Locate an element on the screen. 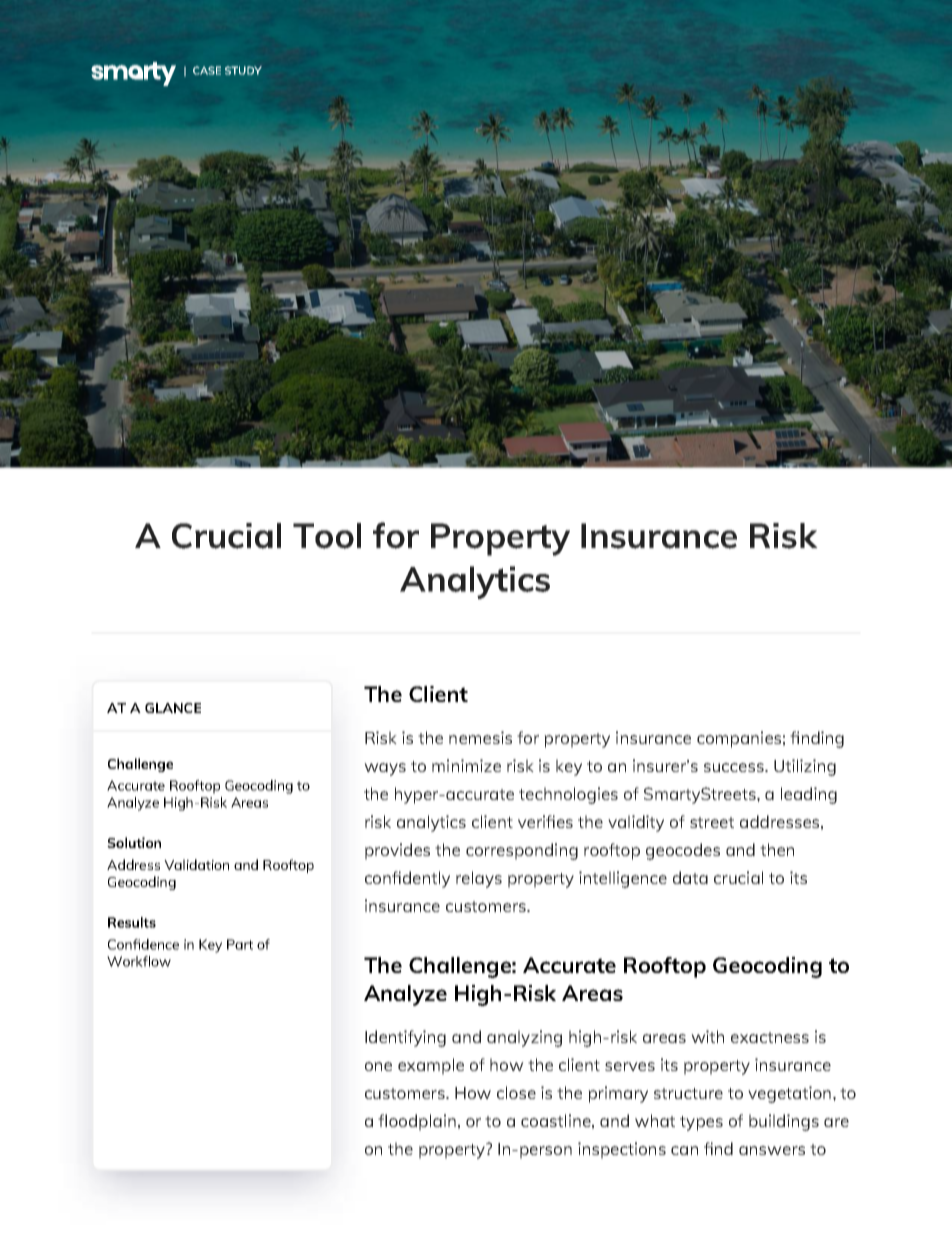  CASE is located at coordinates (207, 70).
